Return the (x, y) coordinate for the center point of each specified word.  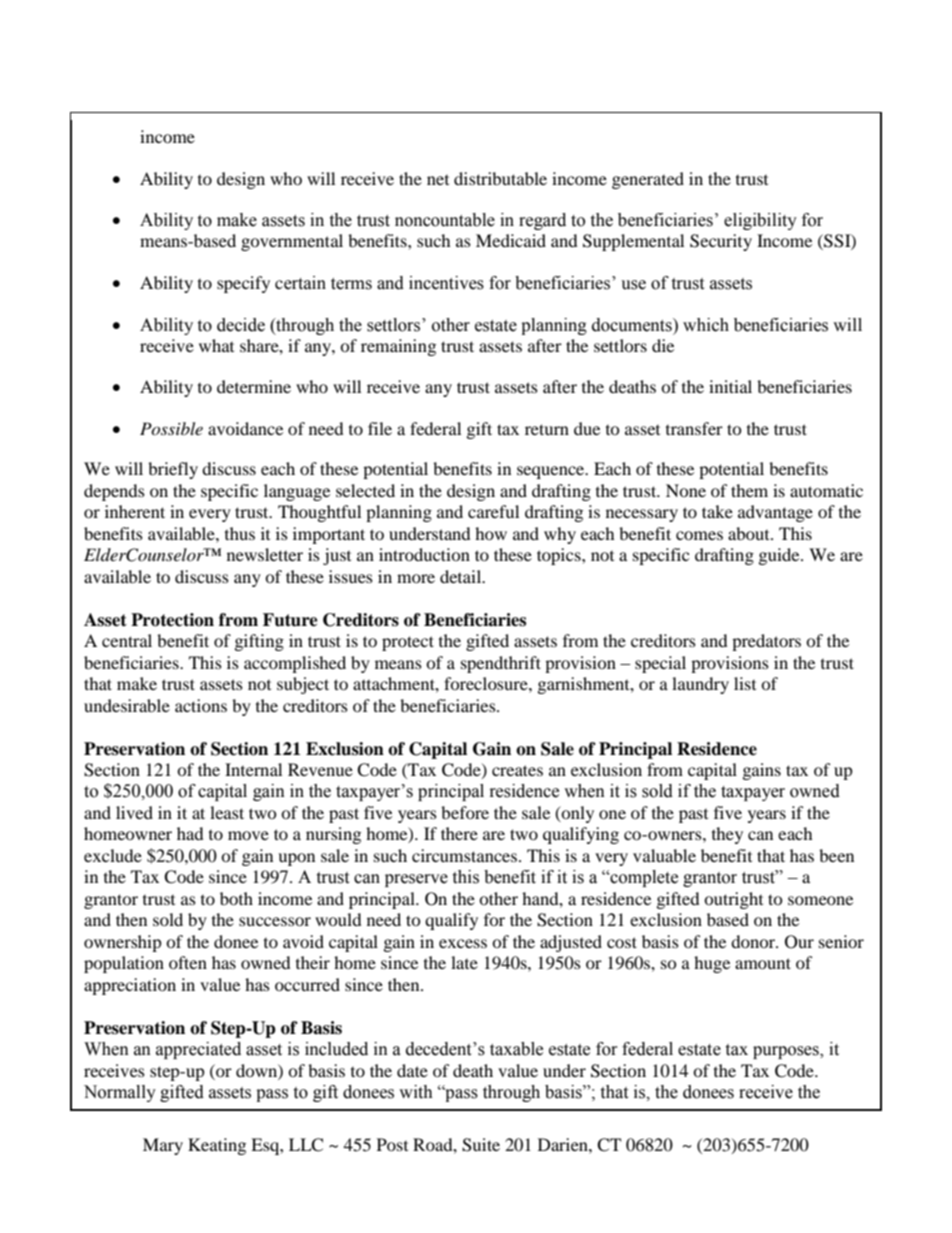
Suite (481, 1145)
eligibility (760, 221)
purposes (787, 1052)
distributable (500, 178)
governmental (292, 242)
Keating (217, 1146)
